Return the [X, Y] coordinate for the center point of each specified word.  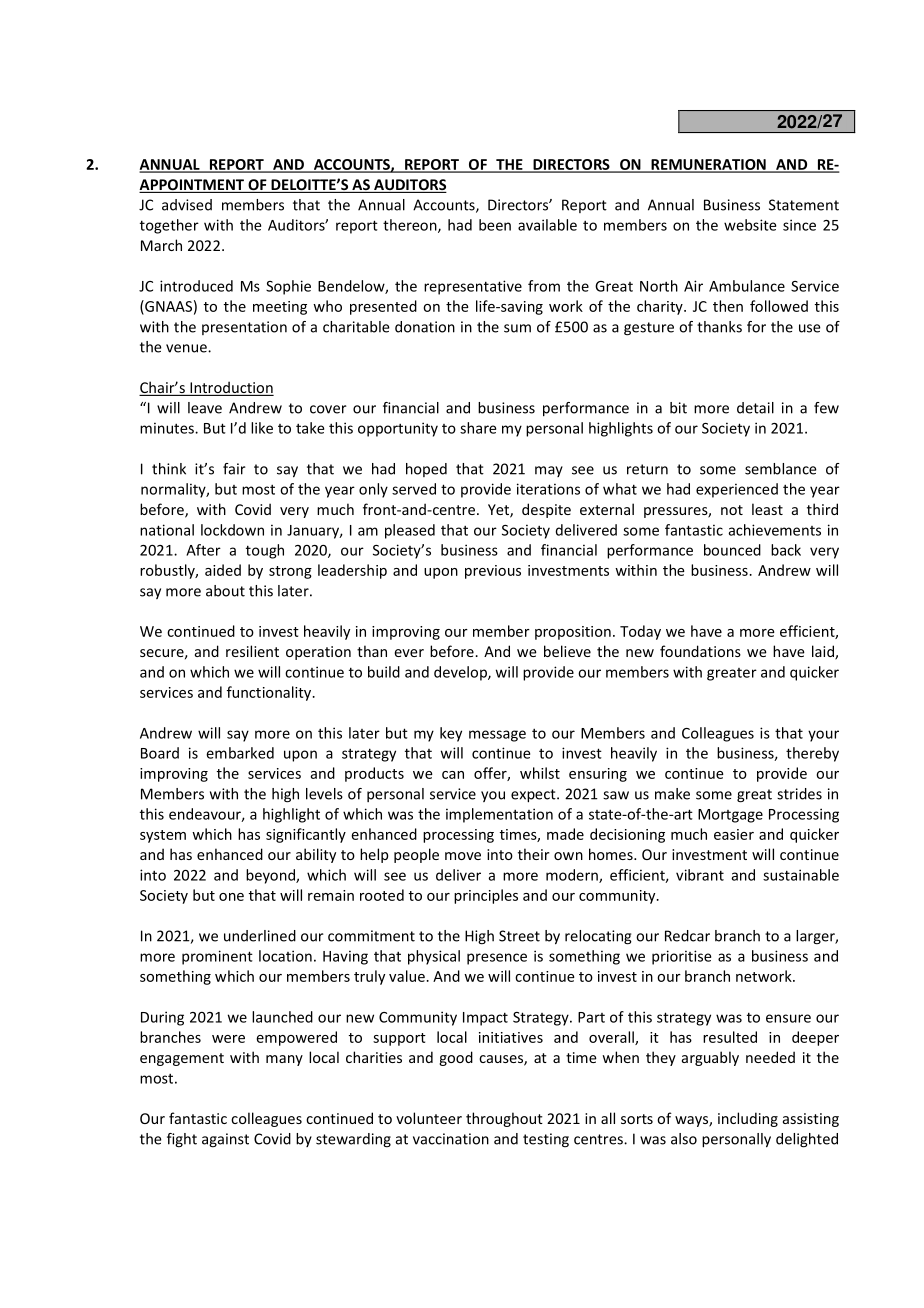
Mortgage [730, 816]
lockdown [232, 530]
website [750, 225]
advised [187, 205]
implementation [499, 815]
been [495, 225]
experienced [737, 490]
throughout [504, 1119]
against [225, 1140]
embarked [240, 753]
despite [546, 510]
